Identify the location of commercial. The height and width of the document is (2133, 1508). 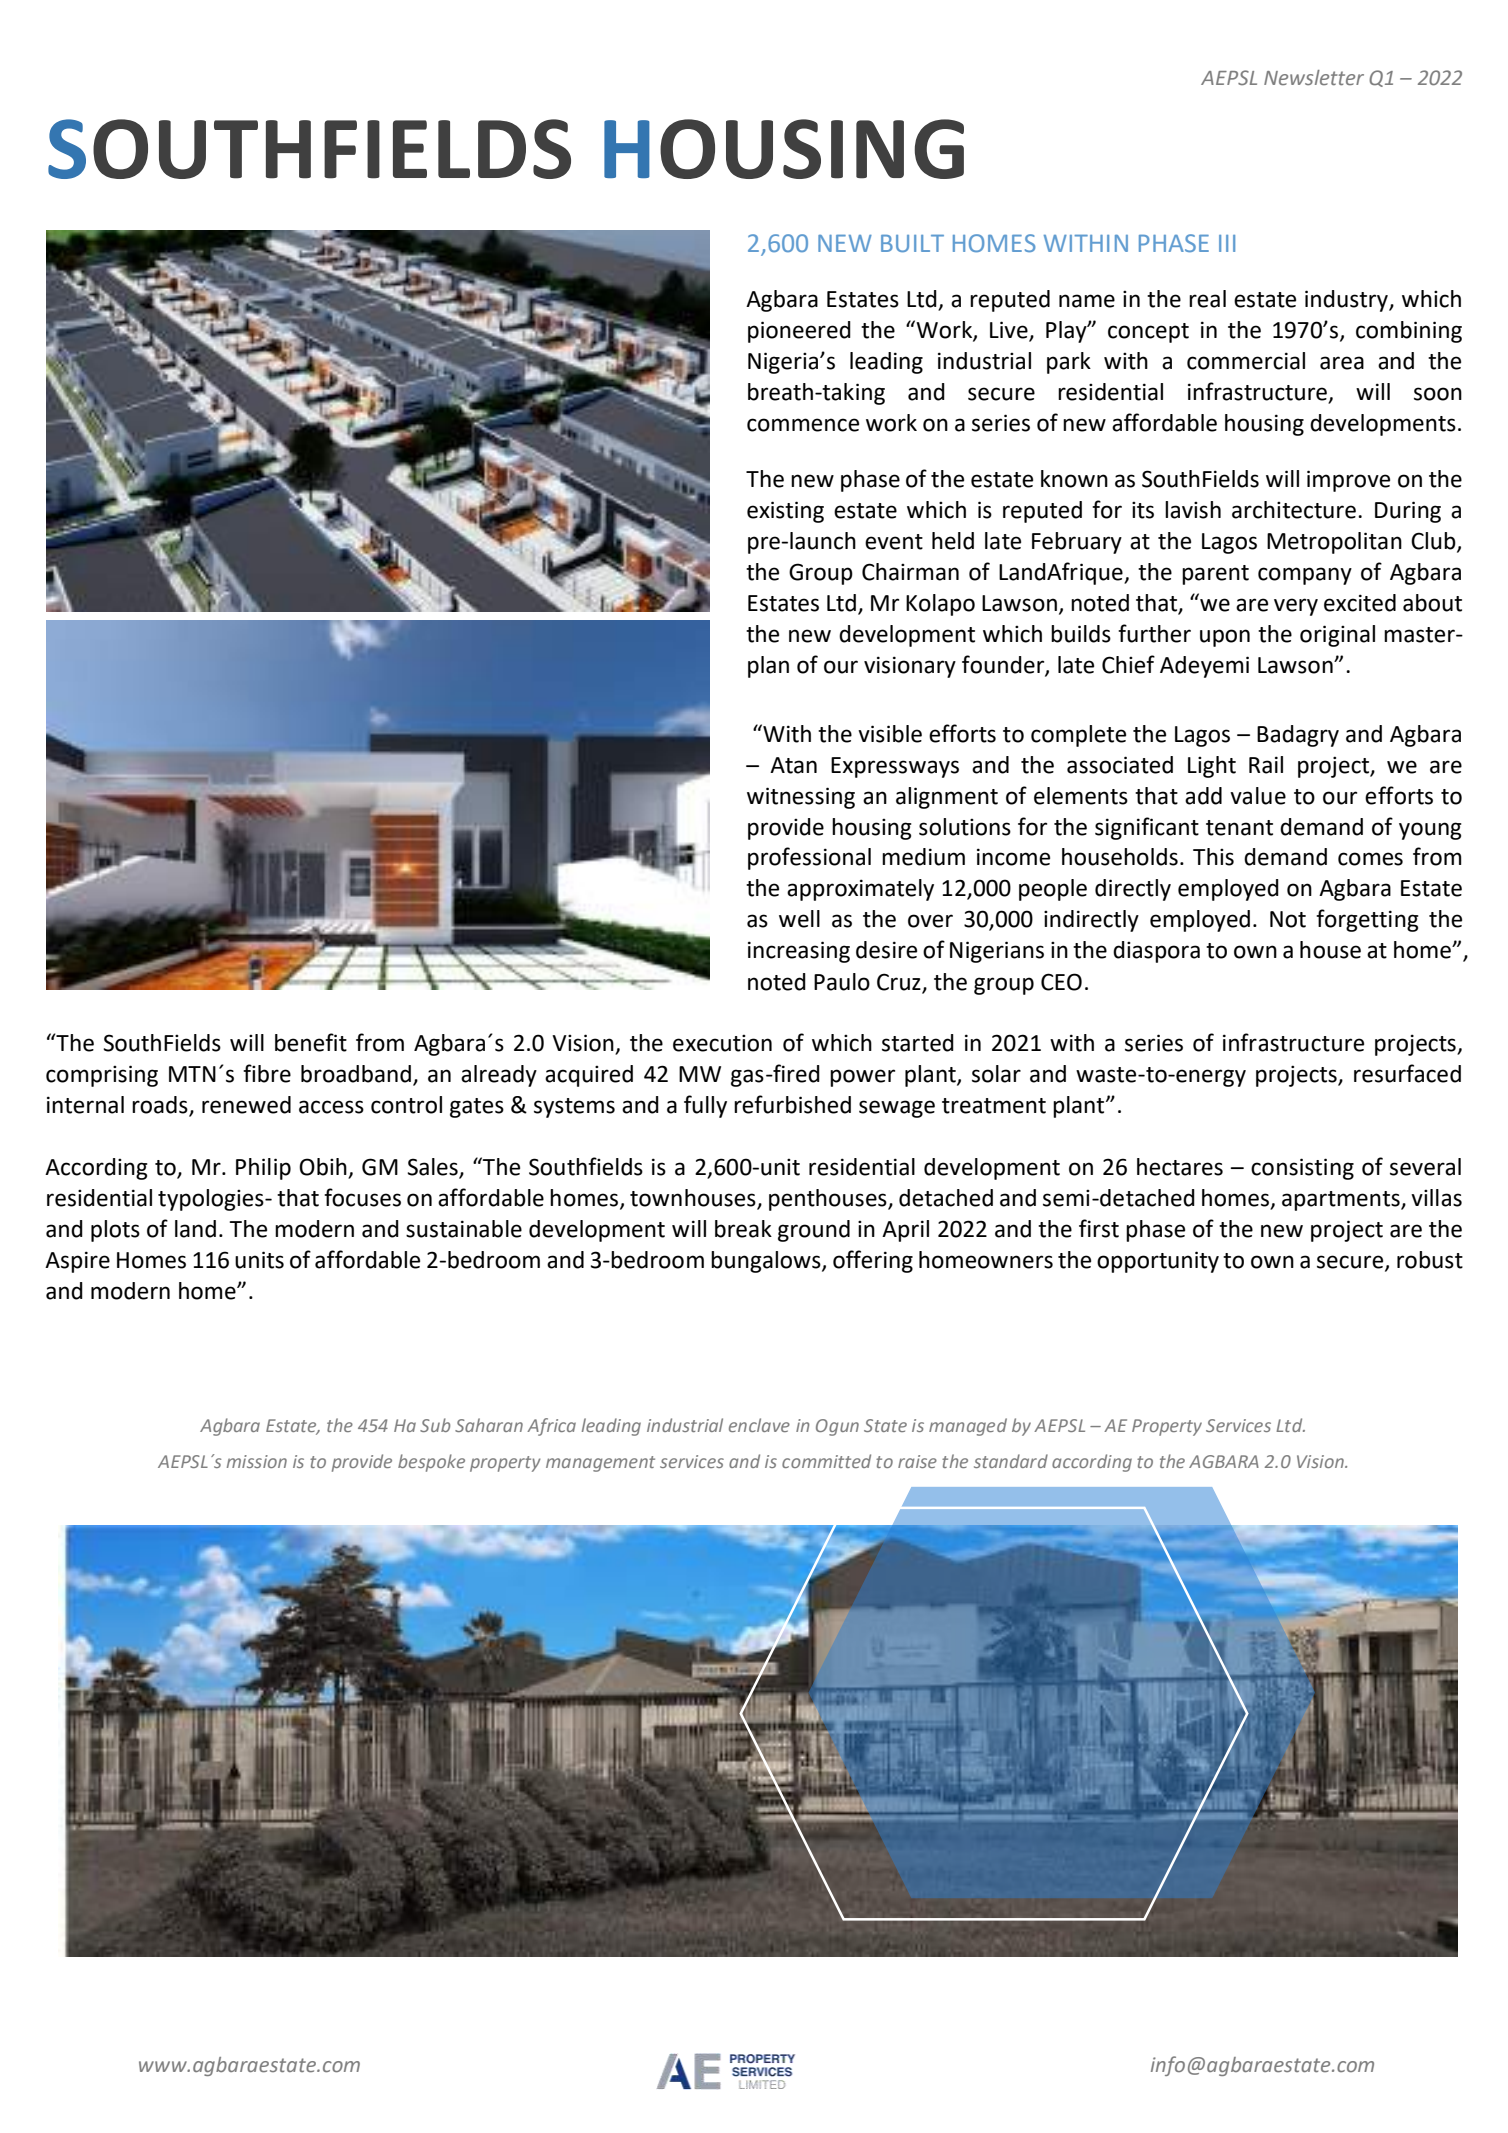
(1246, 361).
